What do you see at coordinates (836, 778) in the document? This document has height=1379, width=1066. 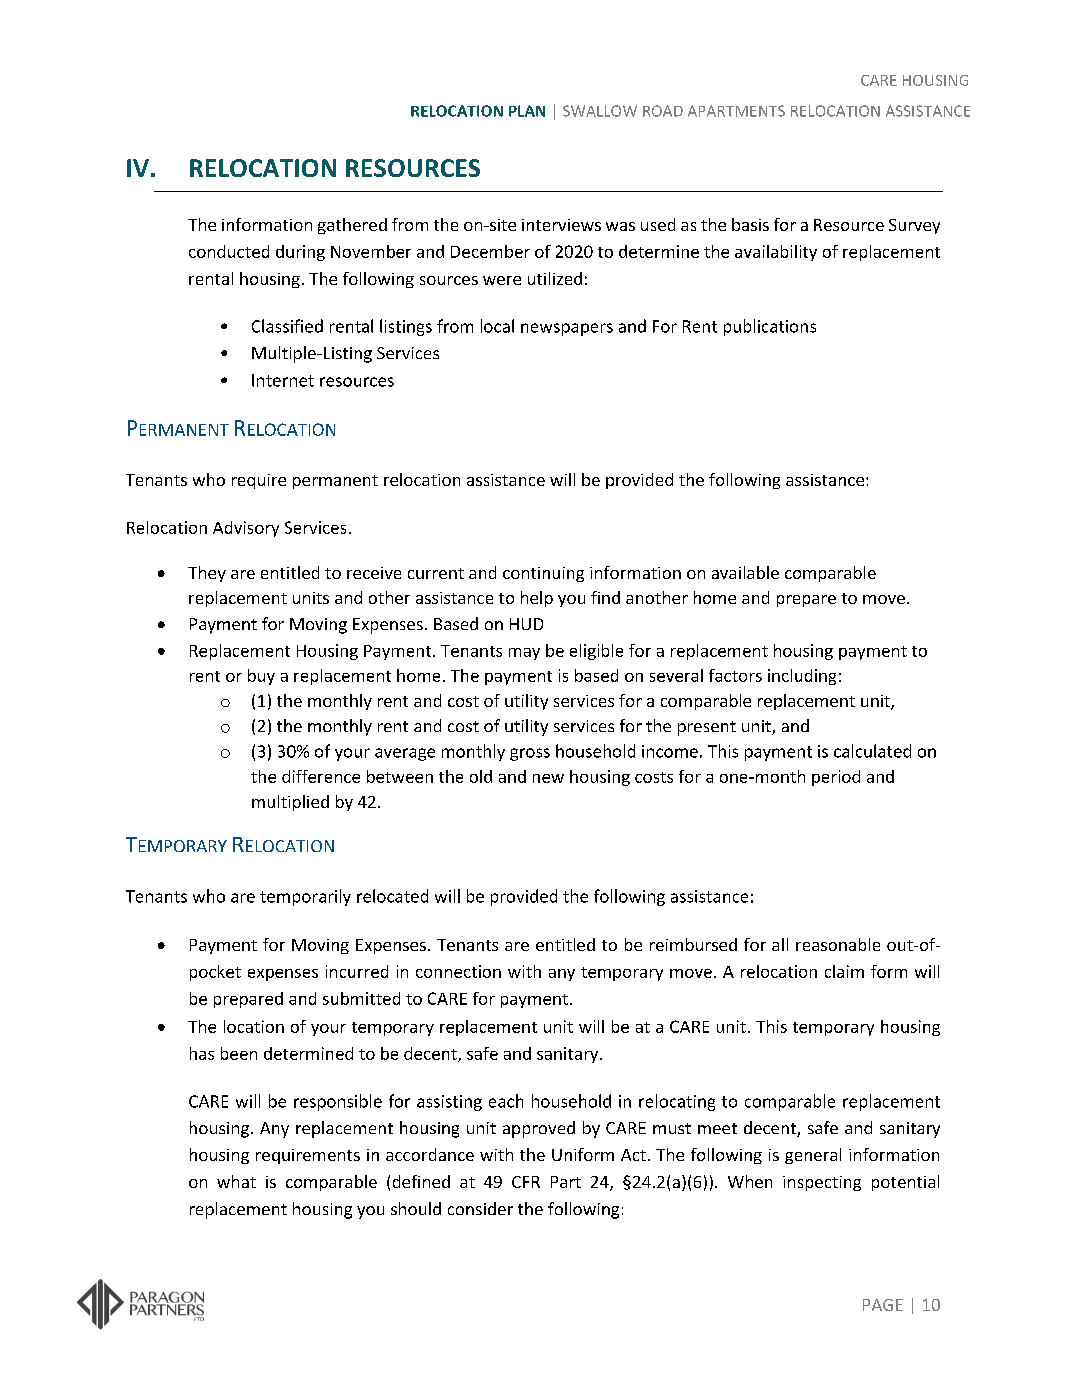 I see `period` at bounding box center [836, 778].
